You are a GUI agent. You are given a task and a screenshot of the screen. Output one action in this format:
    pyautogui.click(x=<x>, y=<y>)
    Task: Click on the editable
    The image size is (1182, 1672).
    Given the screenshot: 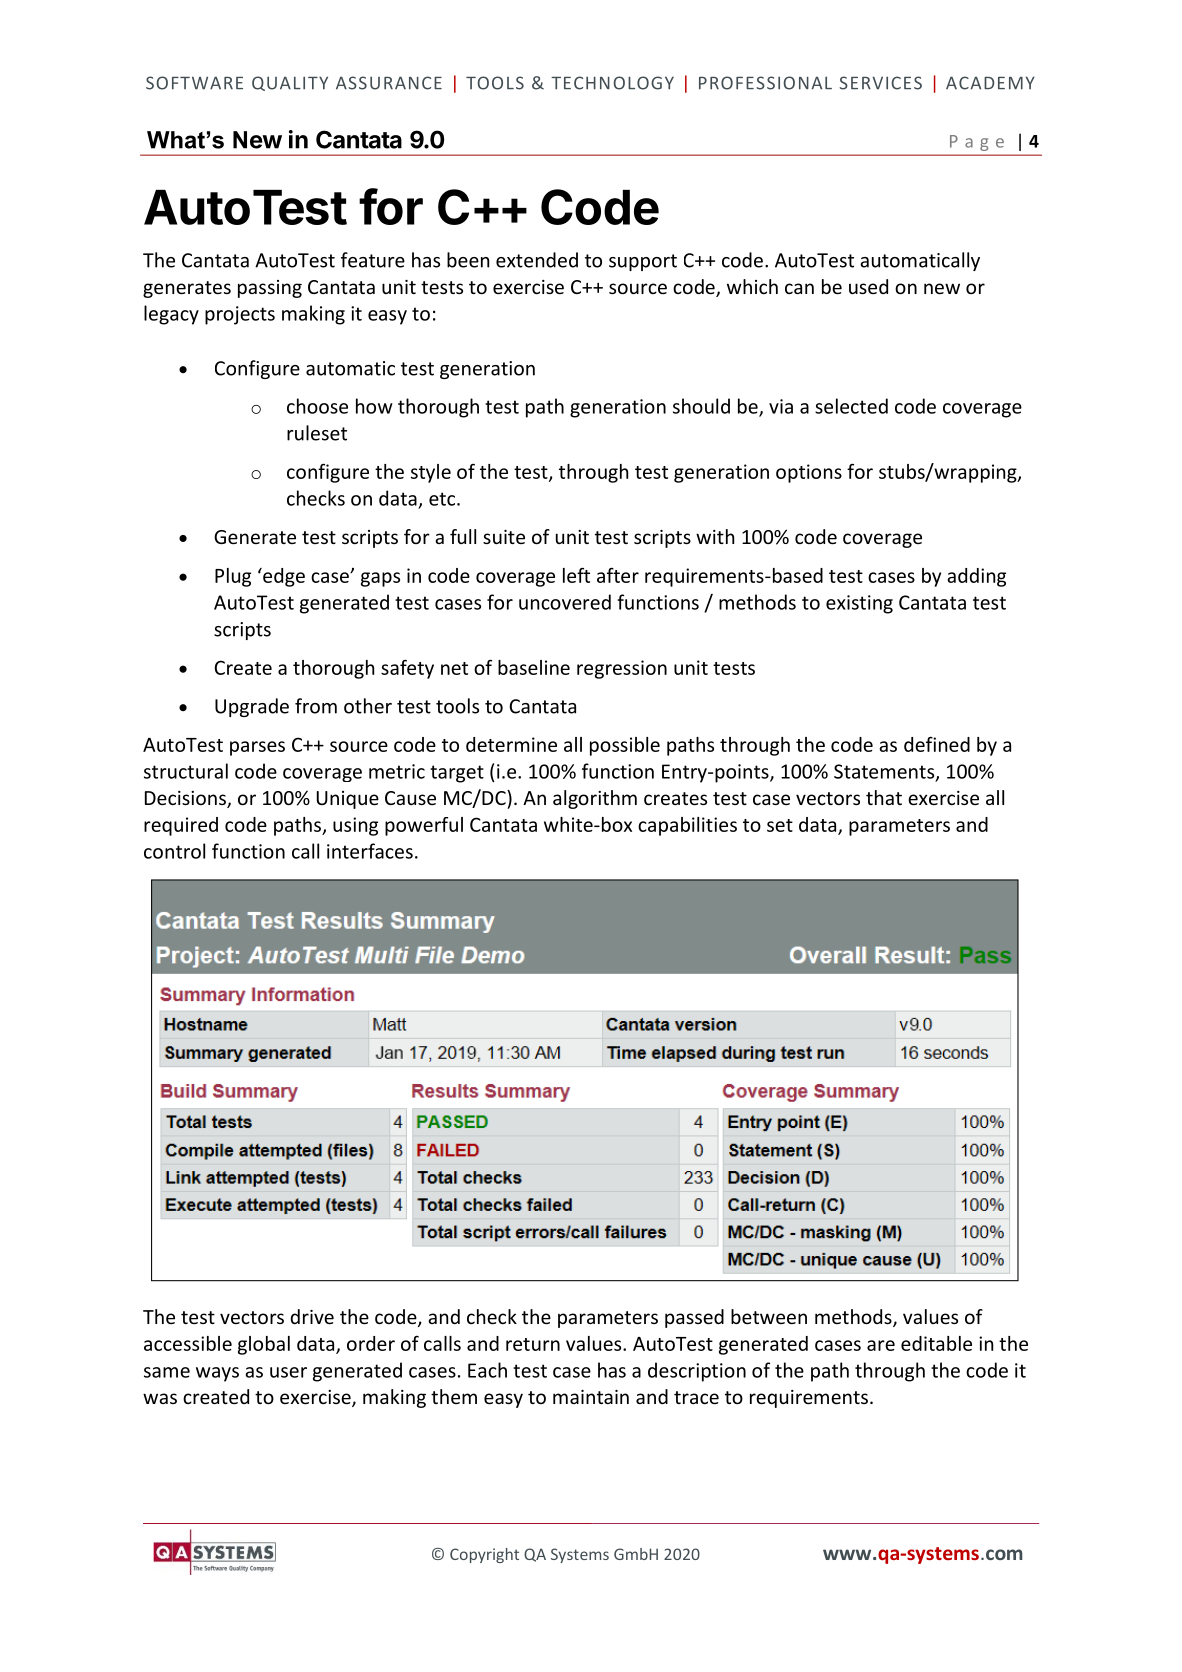 What is the action you would take?
    pyautogui.click(x=936, y=1343)
